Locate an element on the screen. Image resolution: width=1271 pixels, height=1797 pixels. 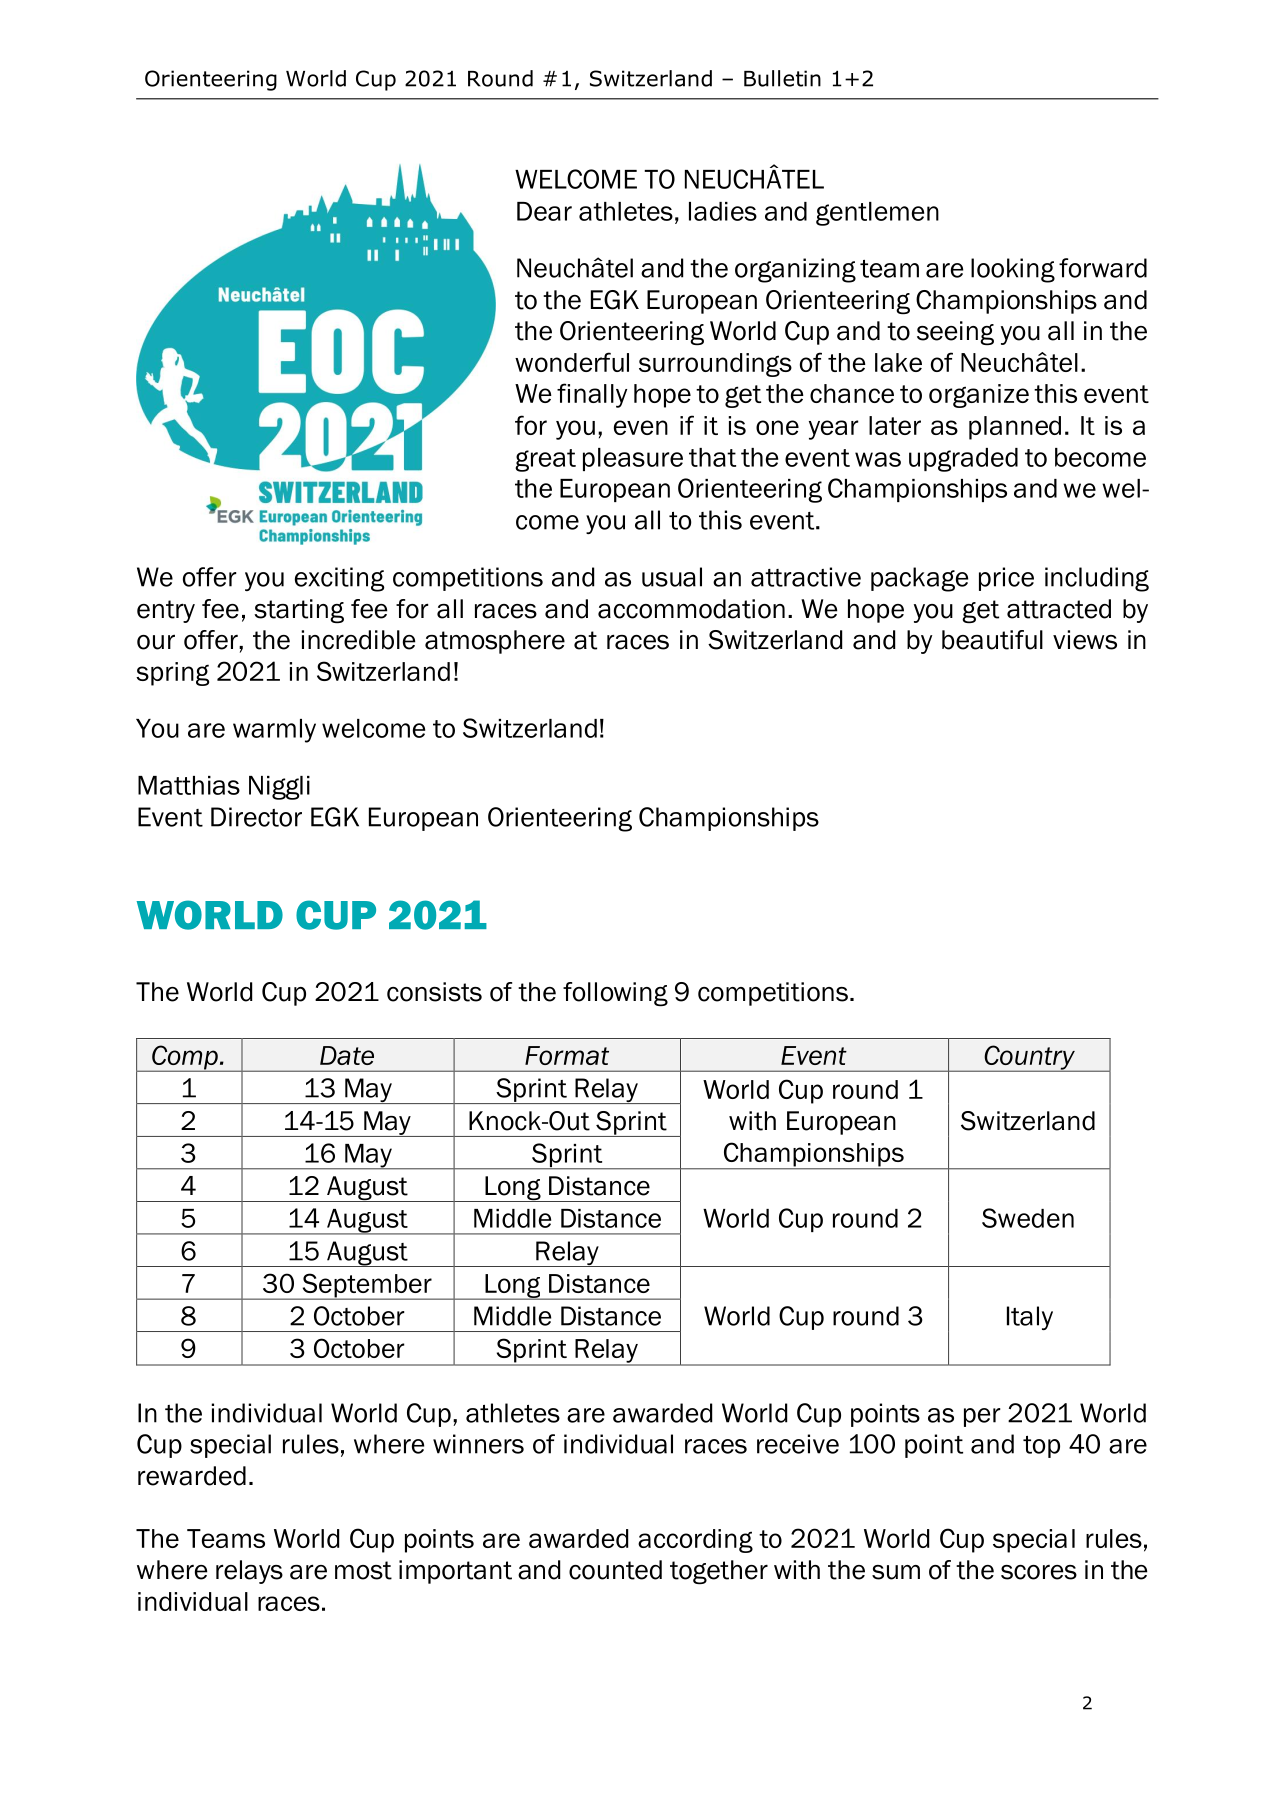
gentlemen is located at coordinates (877, 214).
